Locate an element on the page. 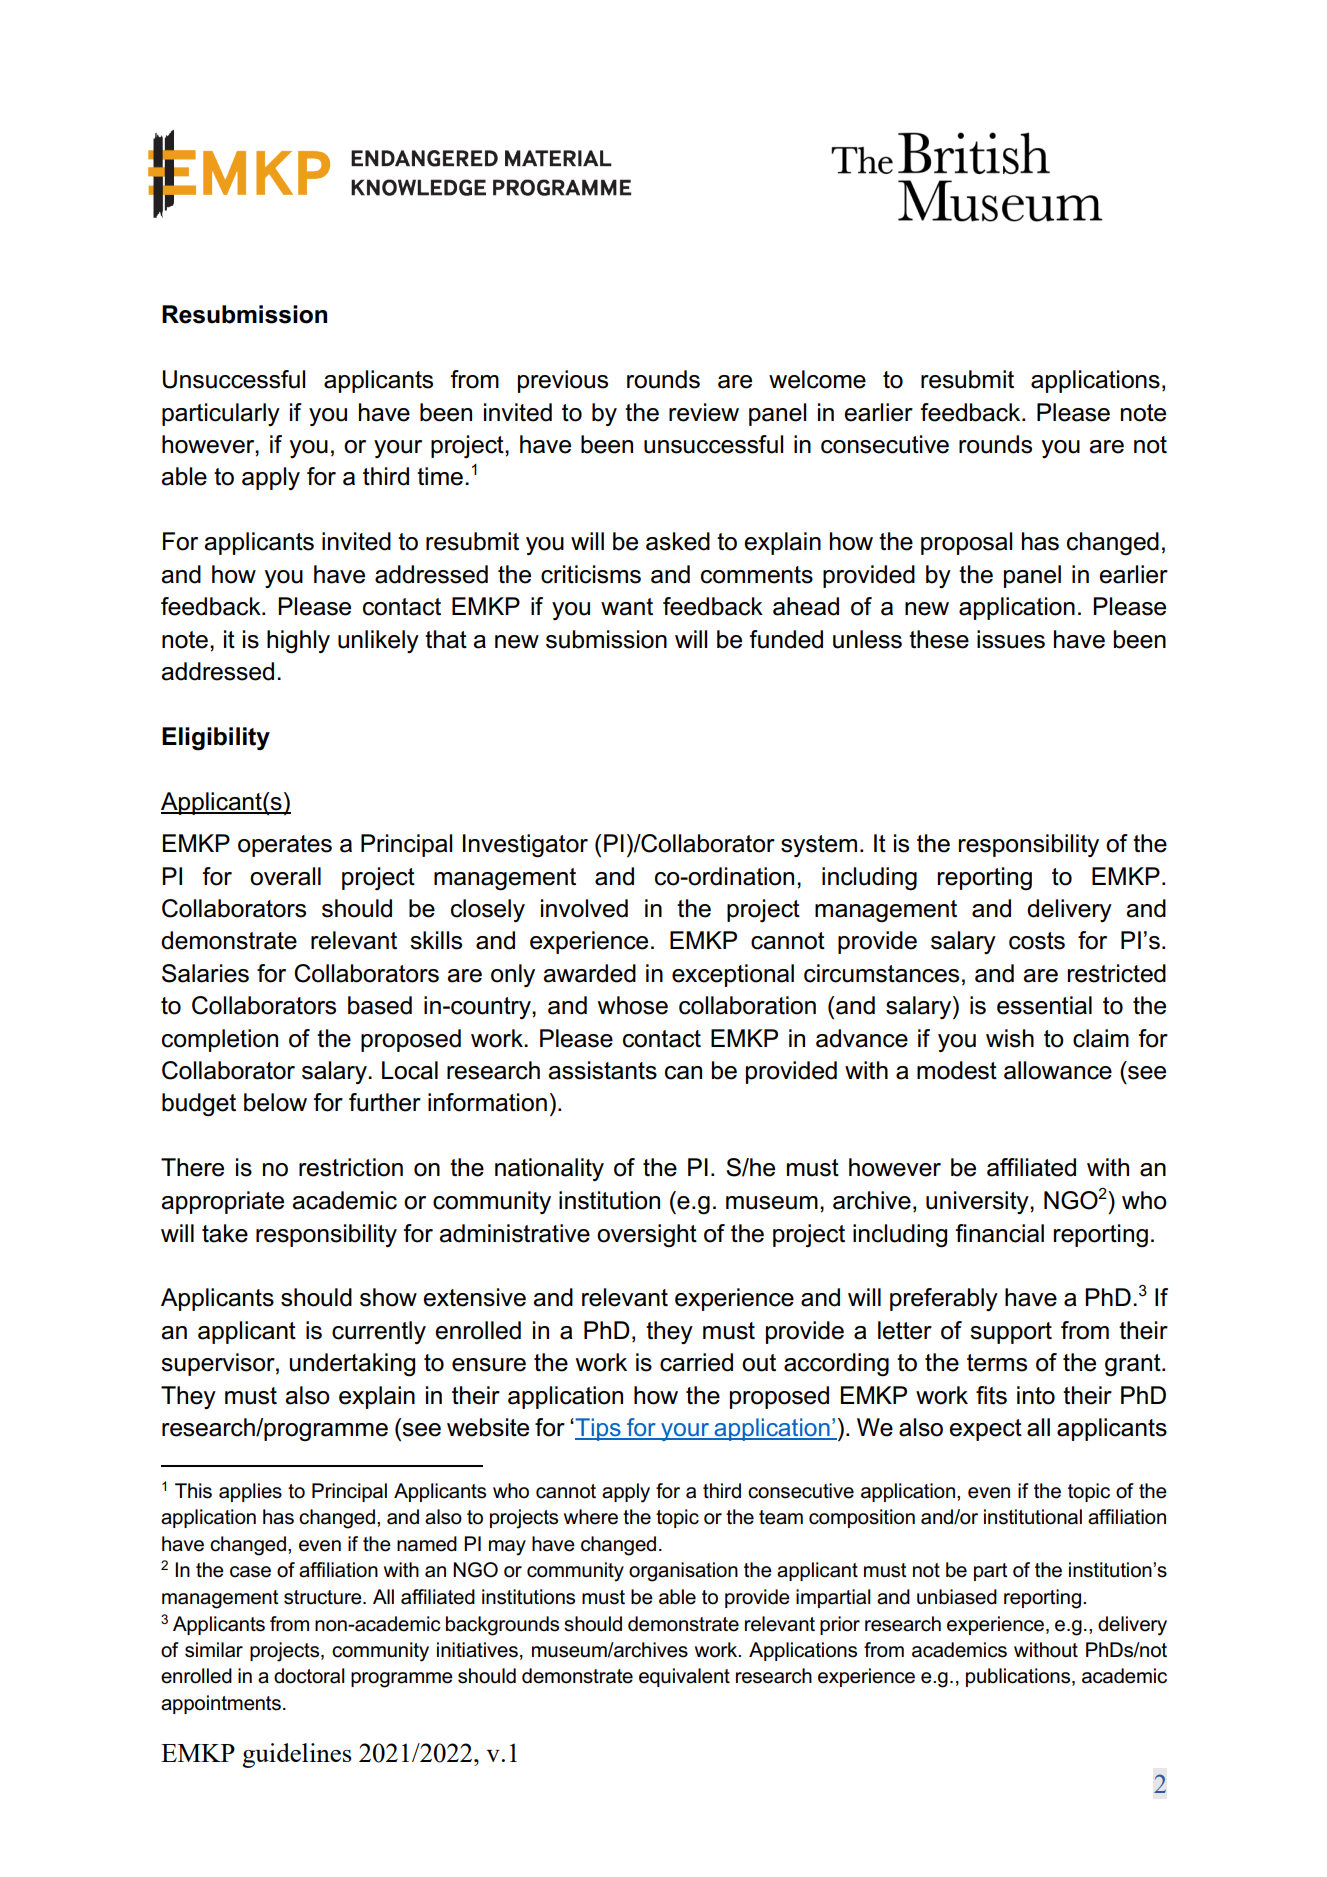 The image size is (1327, 1877). proposal is located at coordinates (966, 543).
